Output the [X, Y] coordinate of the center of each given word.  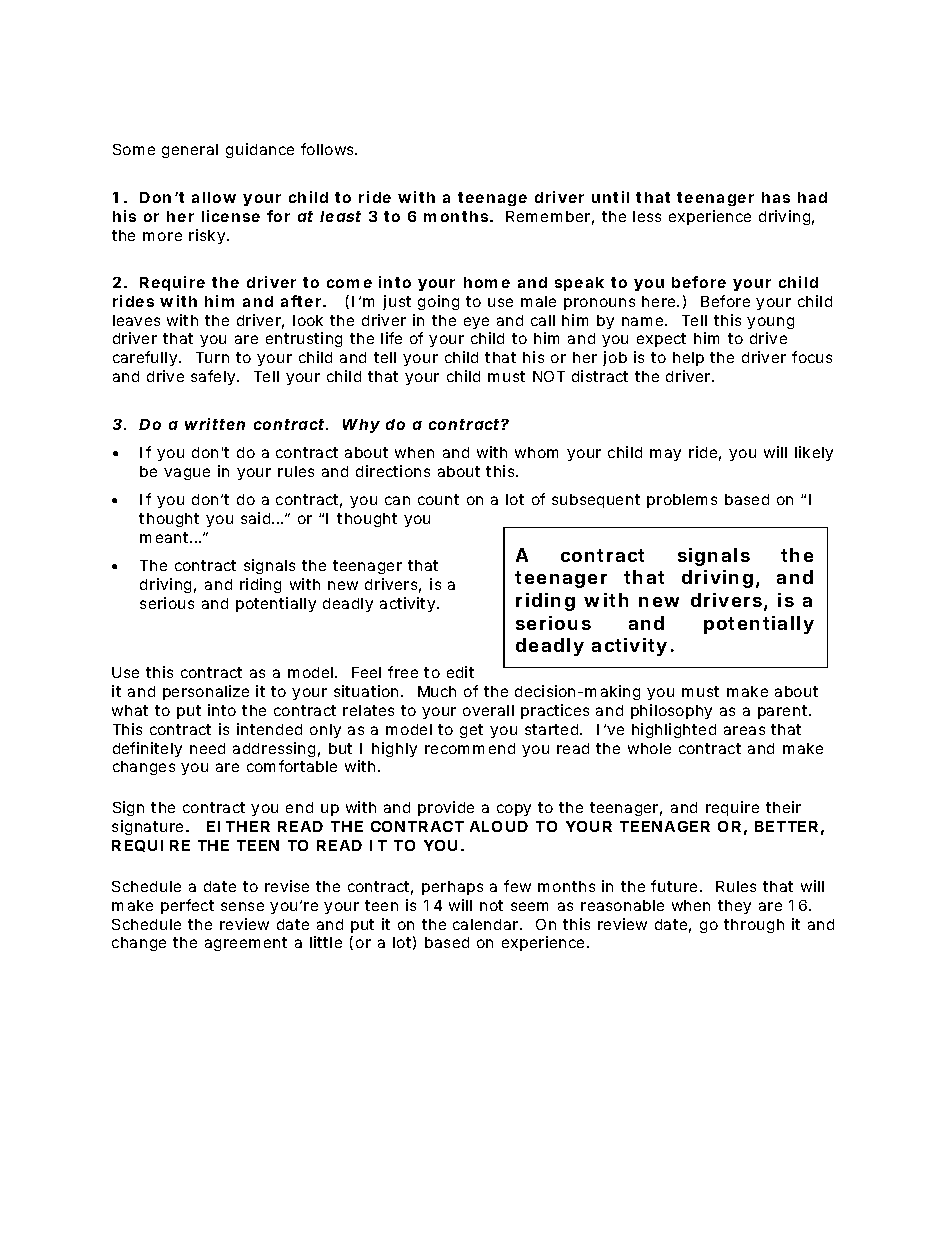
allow [214, 197]
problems [682, 501]
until [610, 197]
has [776, 197]
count [438, 499]
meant [166, 537]
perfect [187, 906]
